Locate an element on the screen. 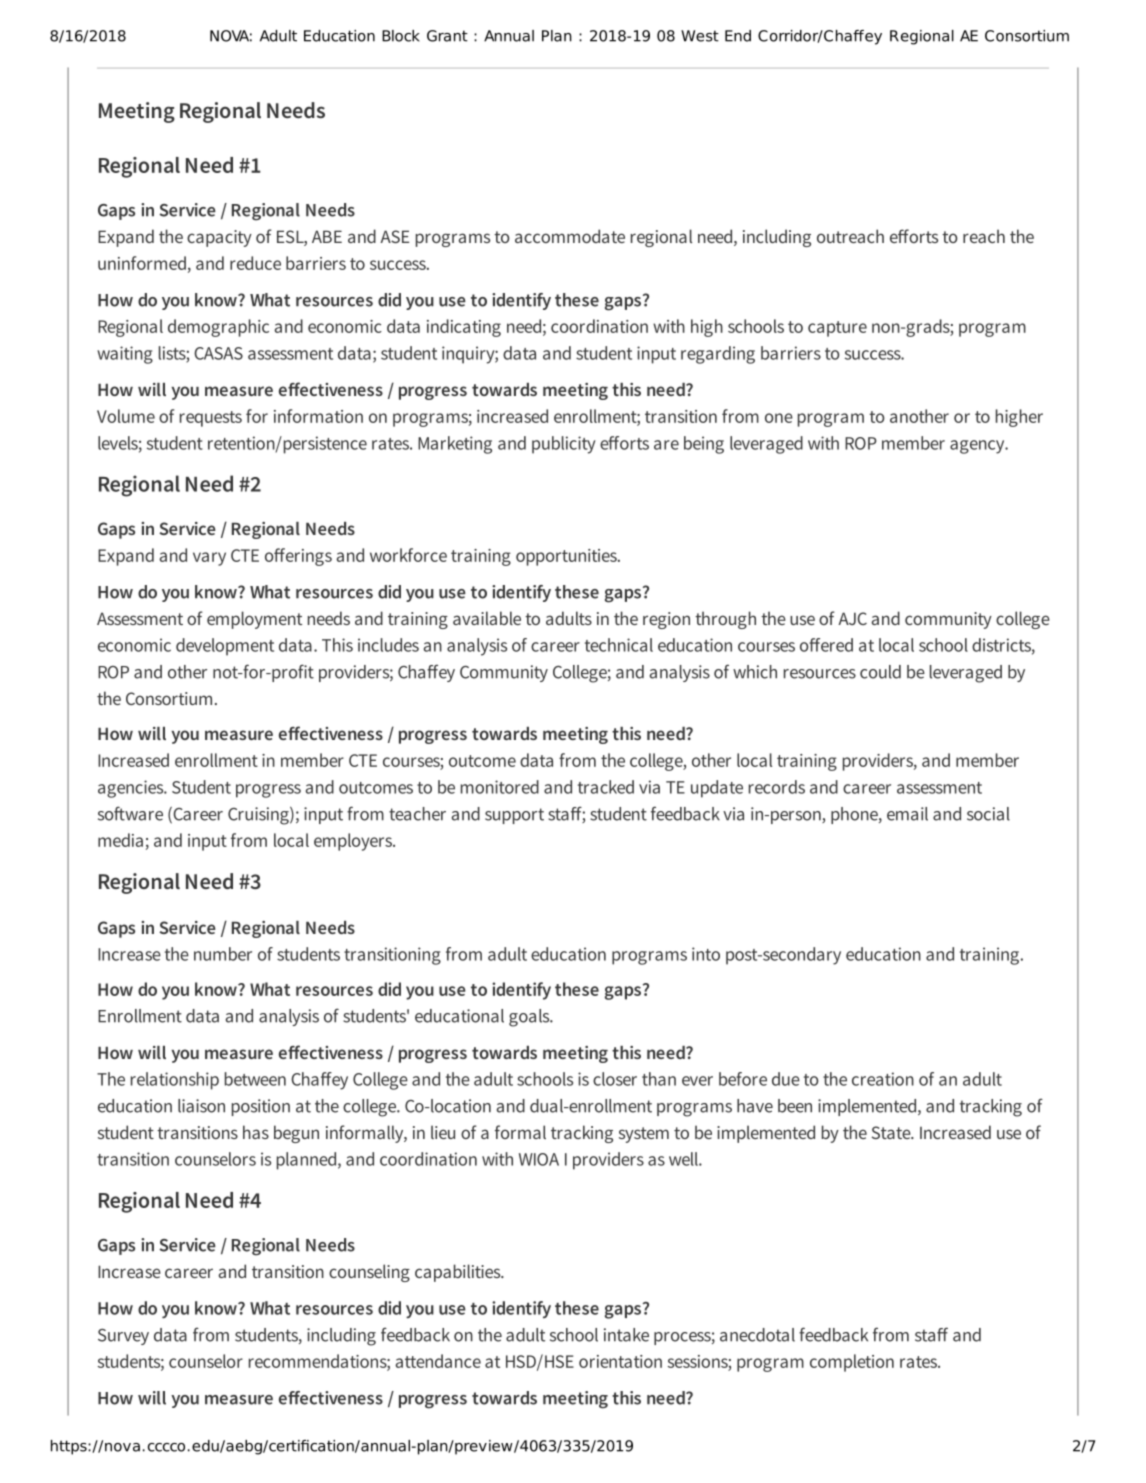 Image resolution: width=1146 pixels, height=1483 pixels. West is located at coordinates (700, 36).
